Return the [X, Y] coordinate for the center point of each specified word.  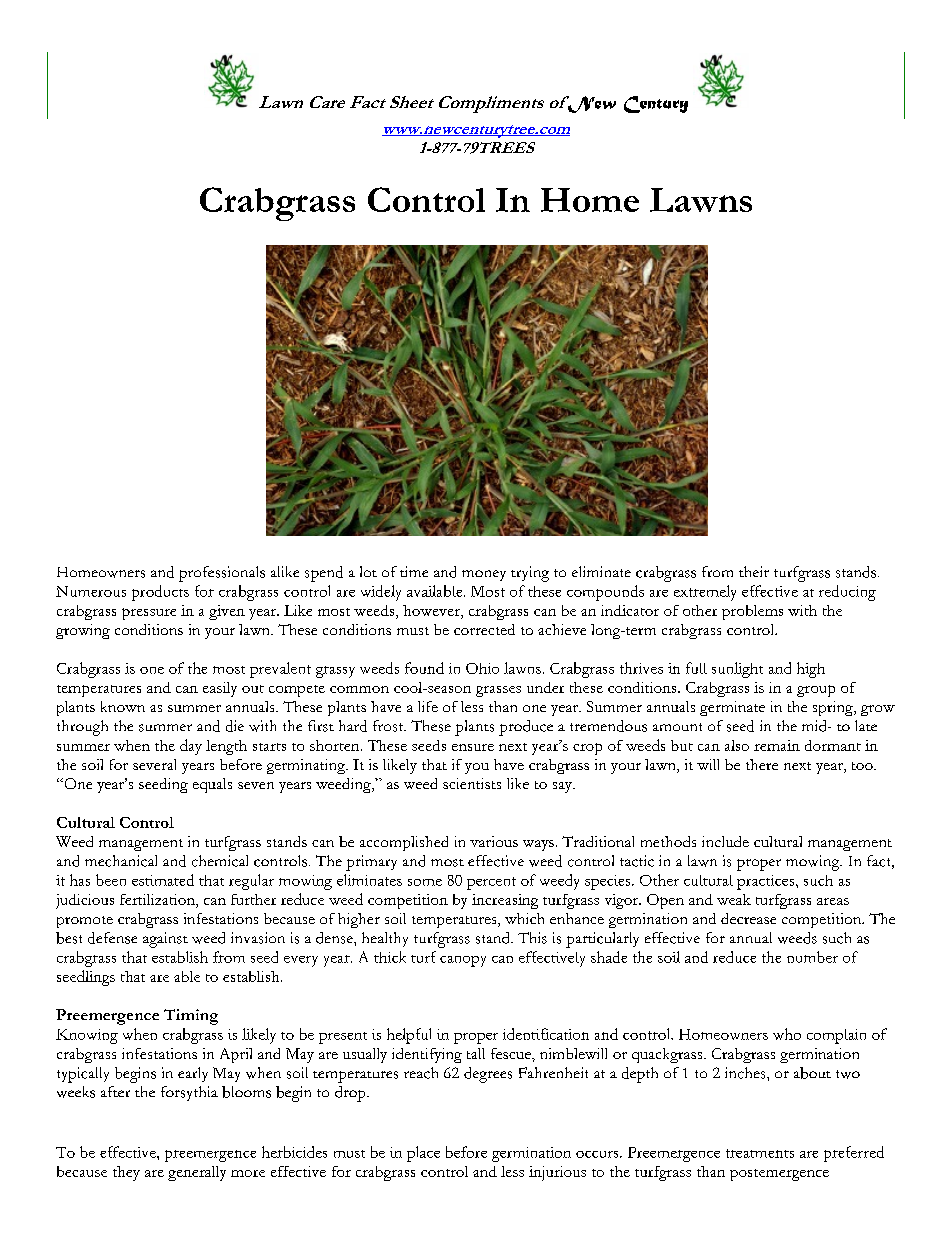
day [191, 747]
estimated [163, 880]
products [160, 593]
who [787, 1034]
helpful [409, 1036]
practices [767, 882]
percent [491, 883]
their [754, 571]
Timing [191, 1017]
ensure [473, 747]
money [484, 575]
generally [197, 1173]
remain [777, 745]
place [423, 1154]
